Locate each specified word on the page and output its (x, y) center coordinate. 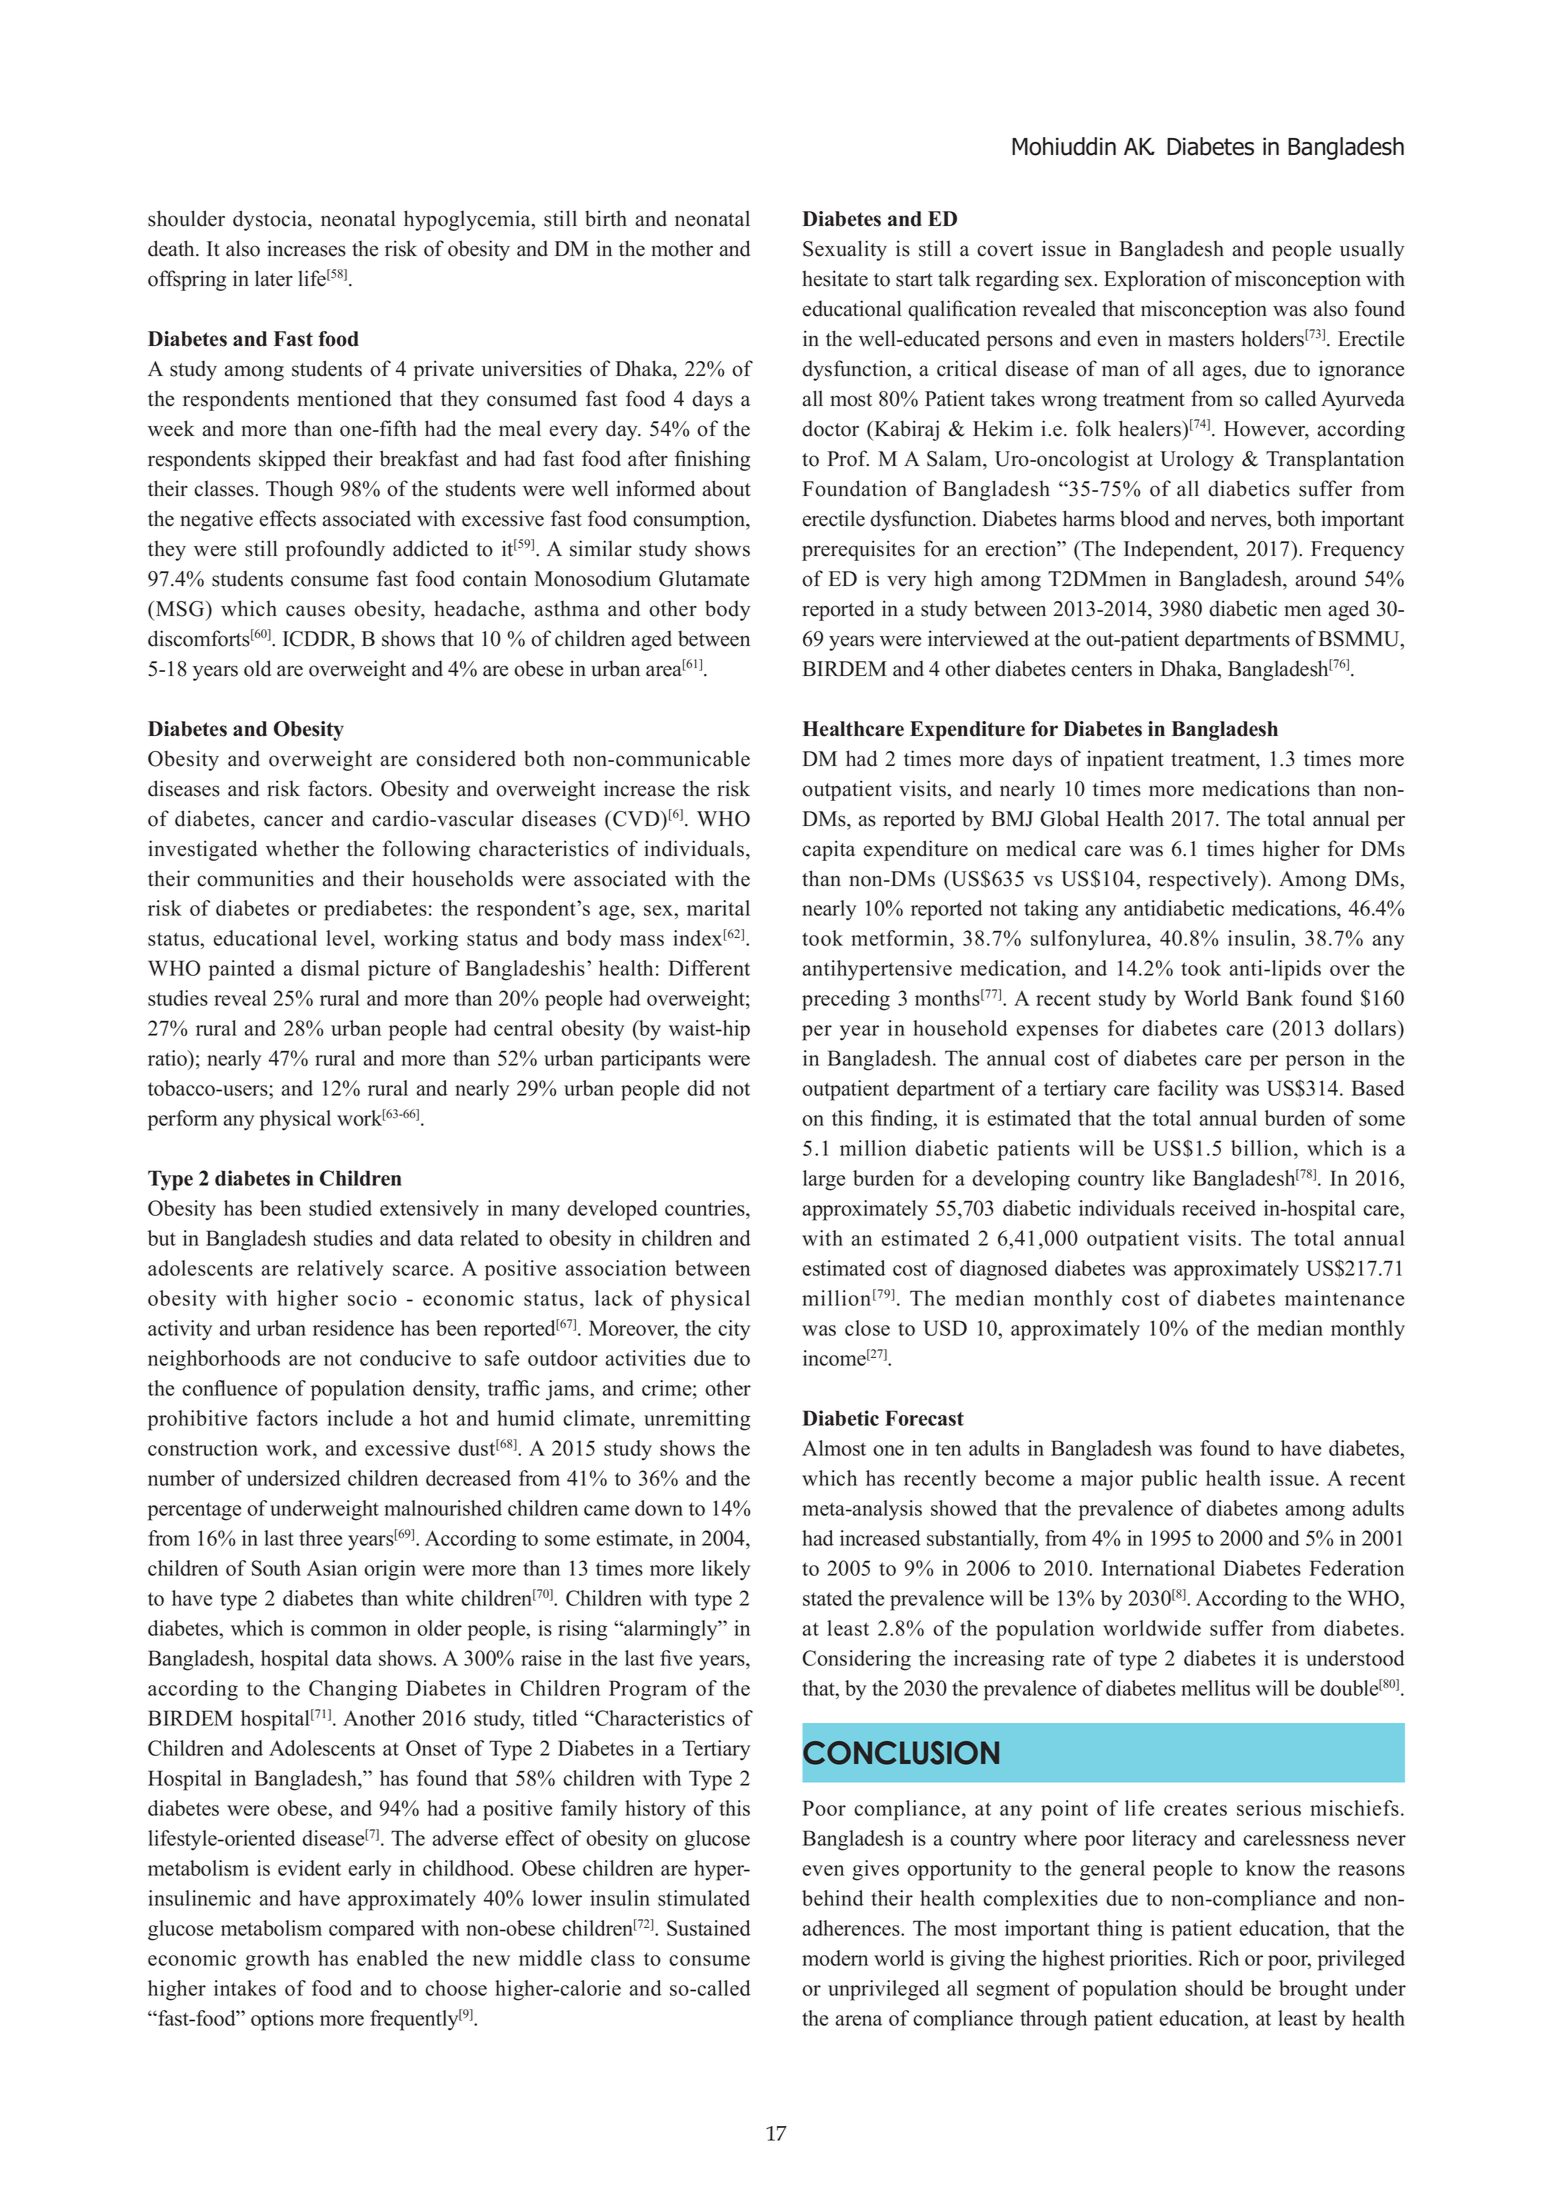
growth (277, 1960)
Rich (1219, 1958)
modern (835, 1958)
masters (1201, 340)
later (274, 278)
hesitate (835, 278)
